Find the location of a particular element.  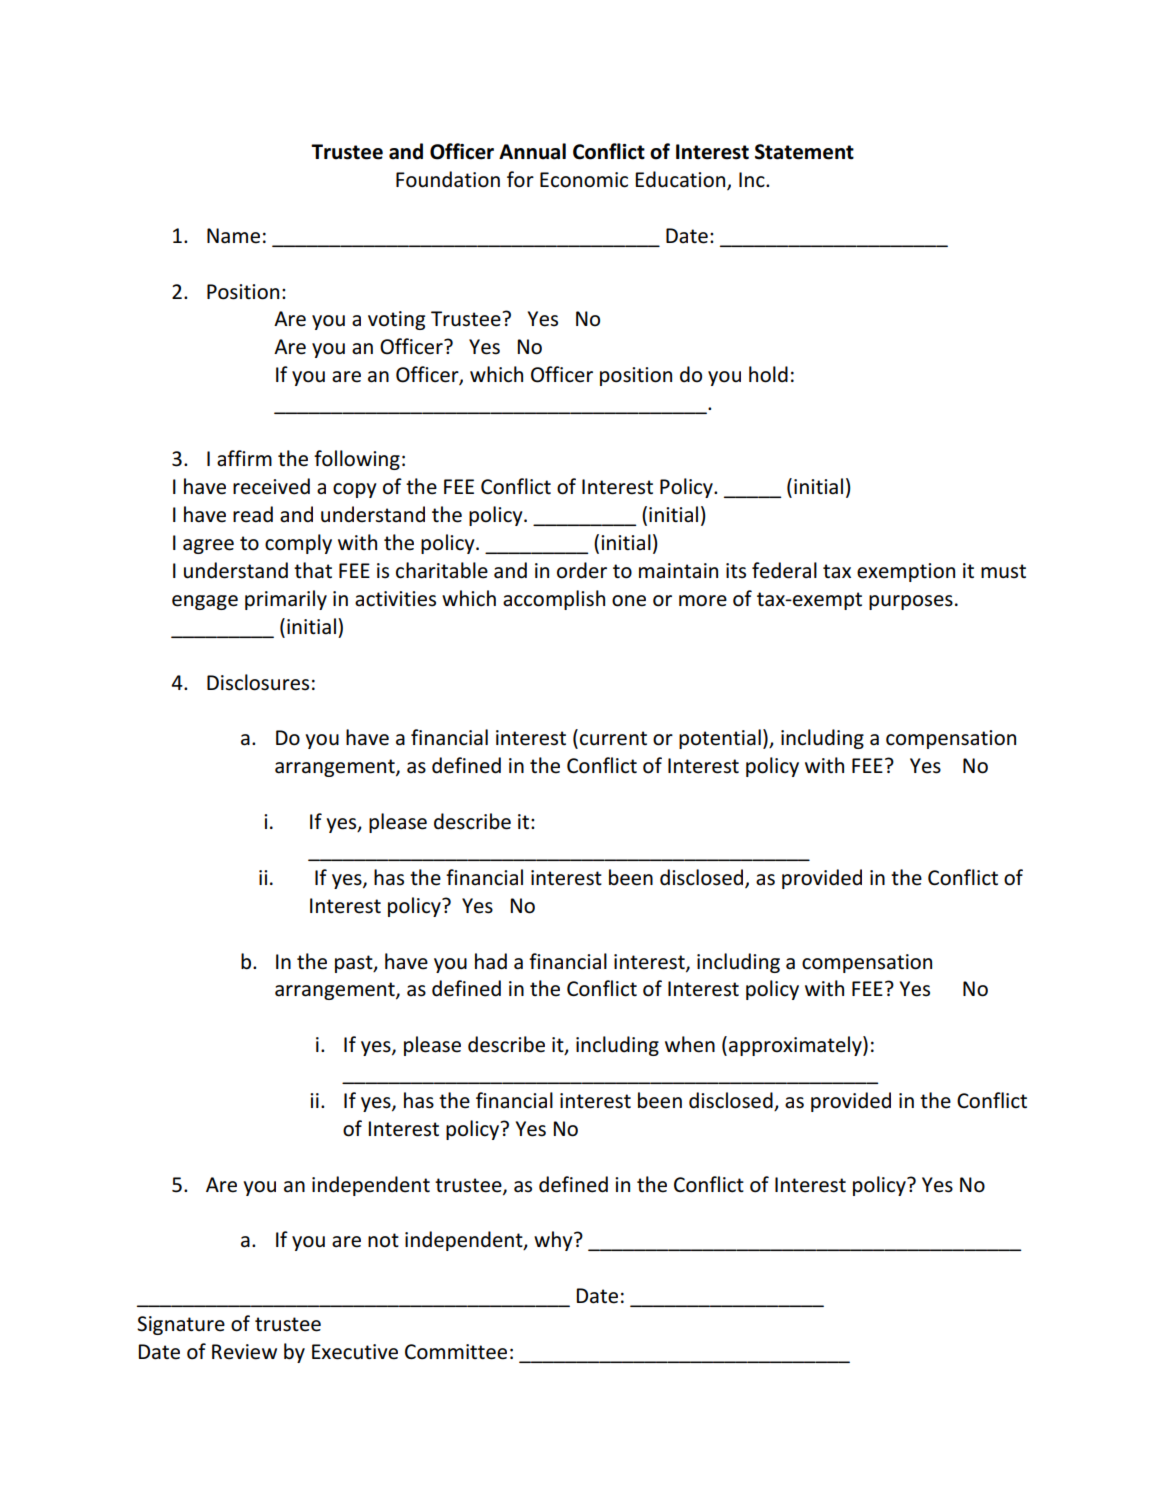

Review is located at coordinates (244, 1352).
